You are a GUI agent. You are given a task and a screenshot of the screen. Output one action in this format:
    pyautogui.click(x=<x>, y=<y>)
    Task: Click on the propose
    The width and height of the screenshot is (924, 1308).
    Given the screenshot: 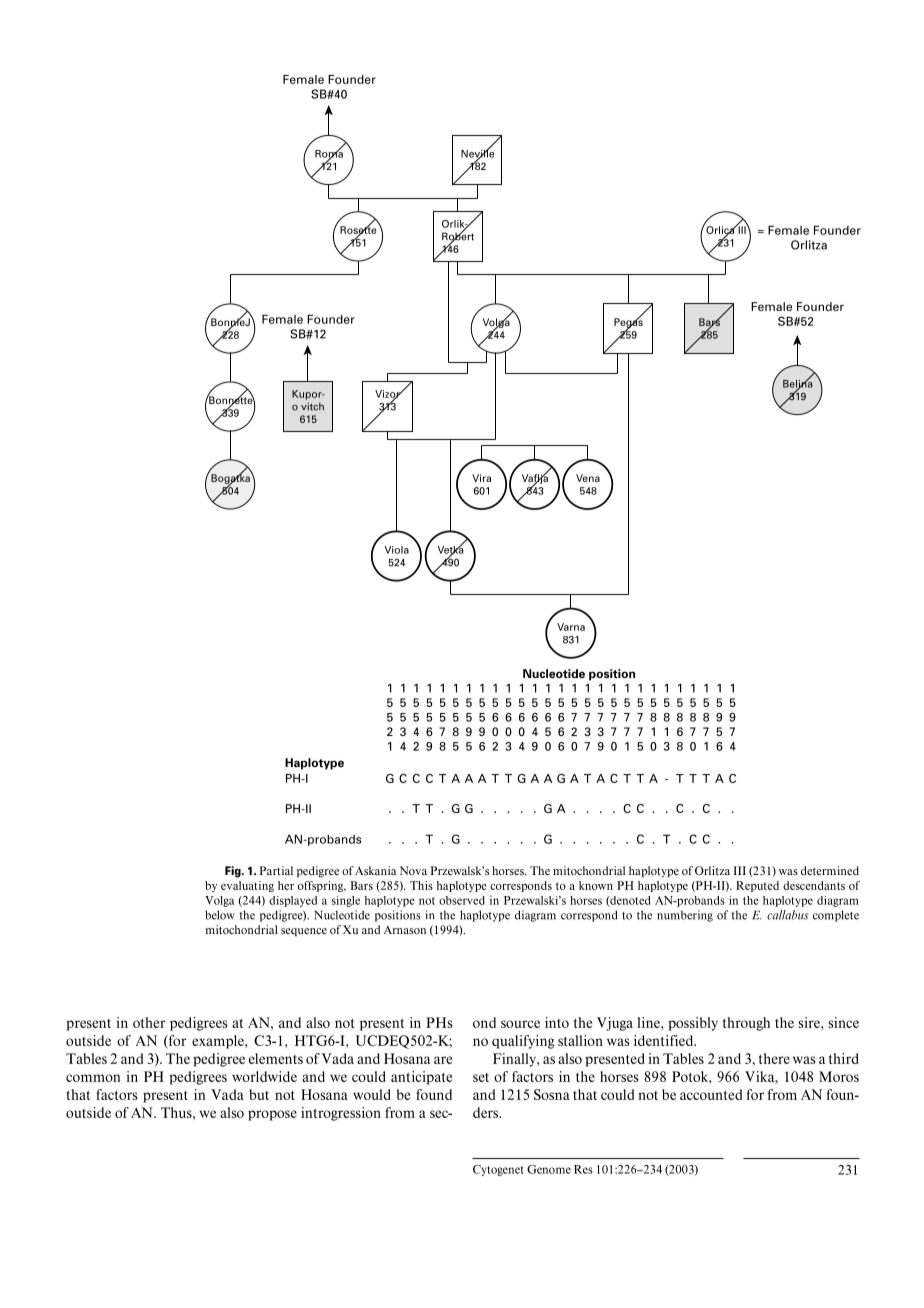 What is the action you would take?
    pyautogui.click(x=272, y=1115)
